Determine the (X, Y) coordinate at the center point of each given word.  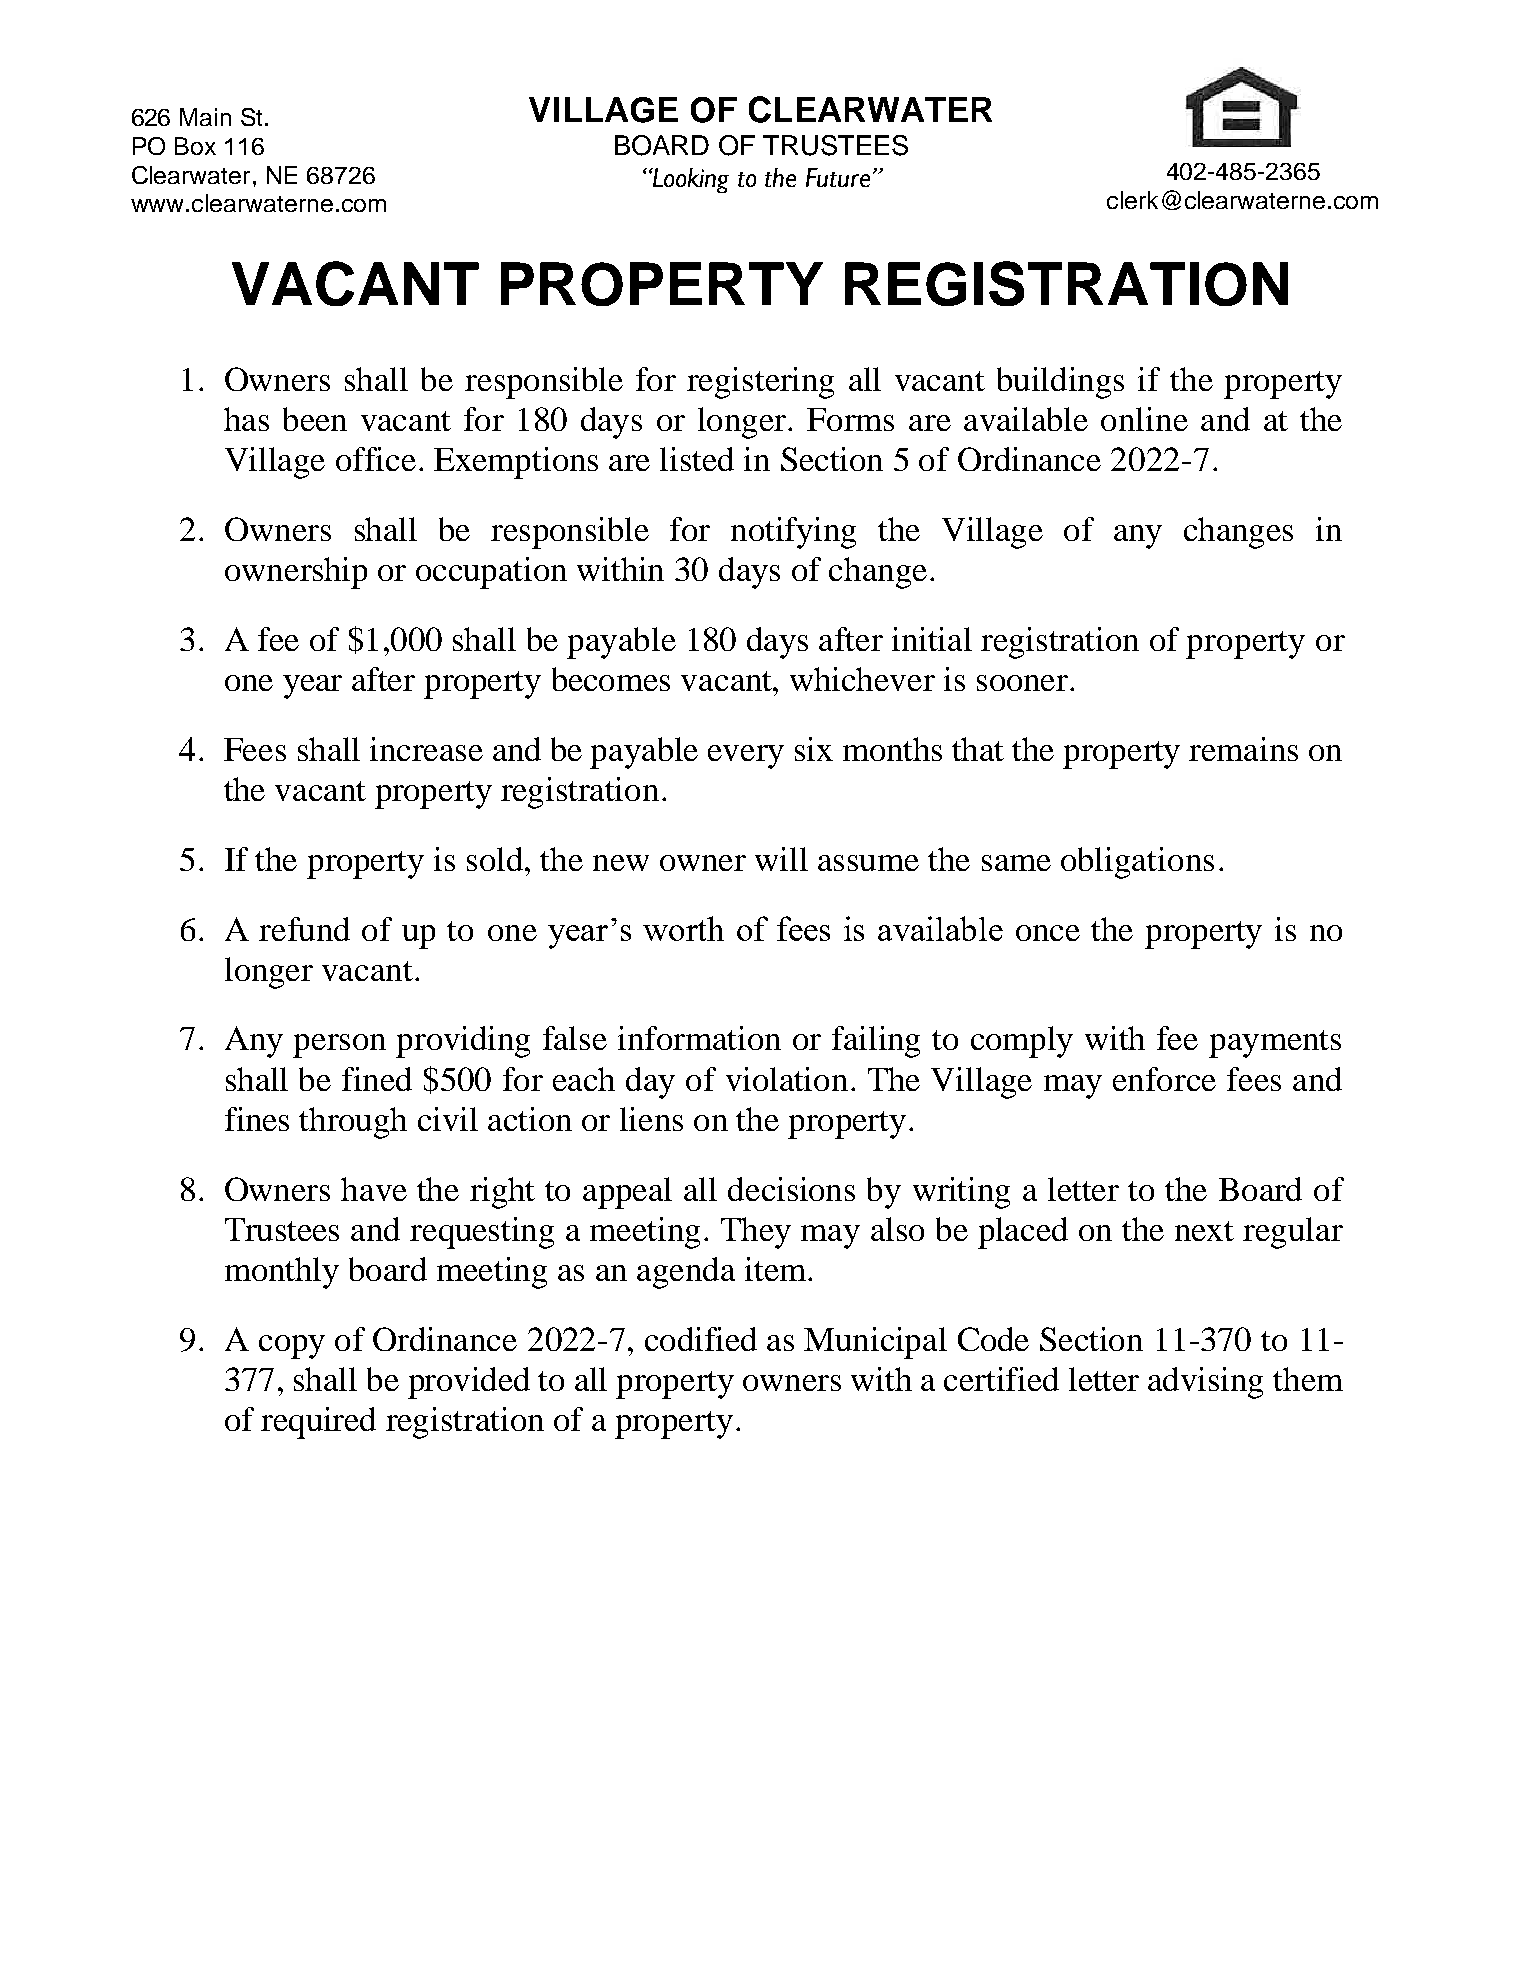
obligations (1137, 863)
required (318, 1423)
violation (787, 1079)
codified (701, 1339)
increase (426, 749)
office (376, 459)
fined (377, 1079)
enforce (1164, 1079)
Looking (690, 180)
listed (697, 459)
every (746, 757)
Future (838, 177)
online (1144, 419)
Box (195, 146)
